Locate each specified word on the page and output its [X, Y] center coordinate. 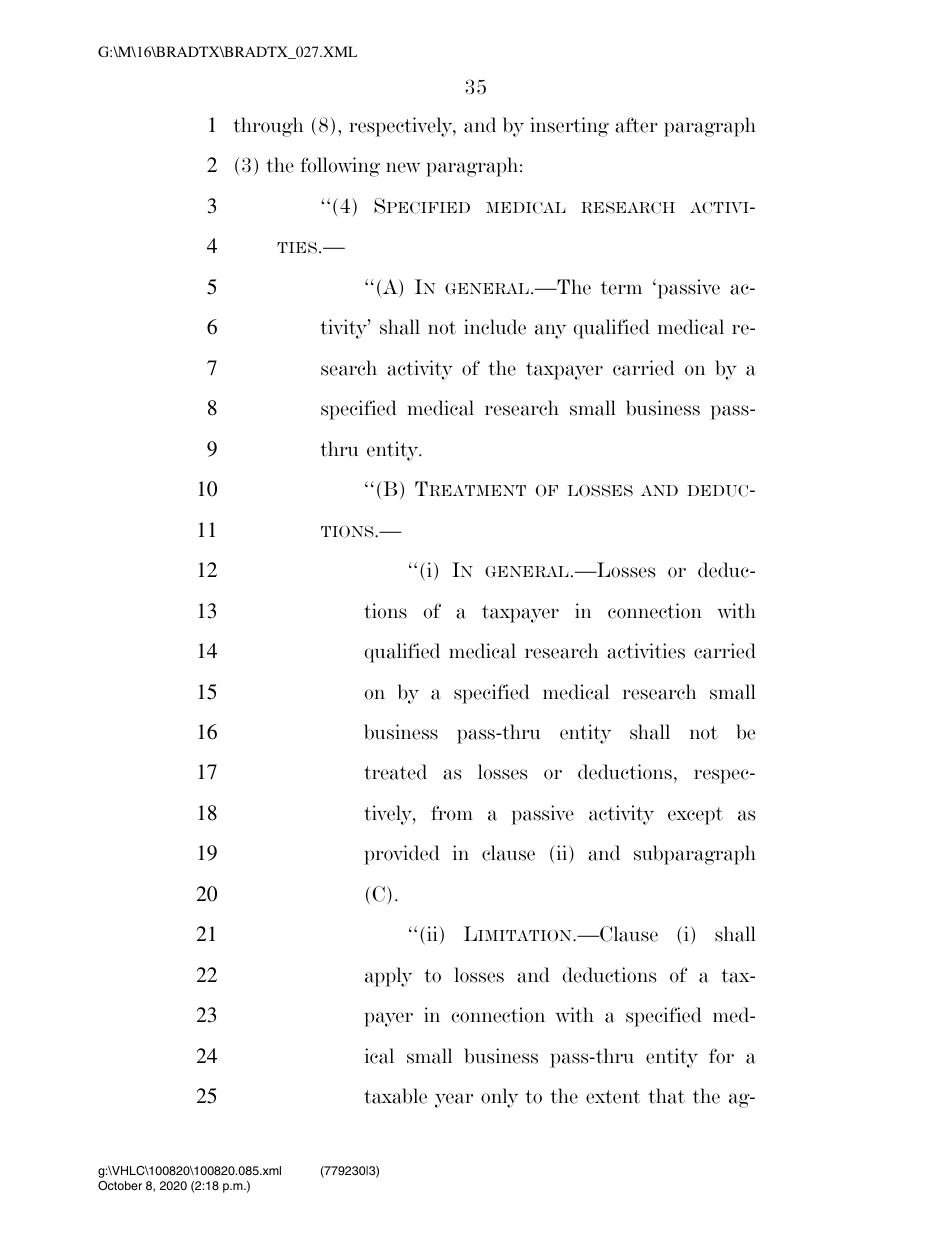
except [695, 816]
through [268, 127]
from [452, 813]
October [120, 1185]
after [636, 125]
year [454, 1100]
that [666, 1096]
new [403, 167]
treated [395, 772]
